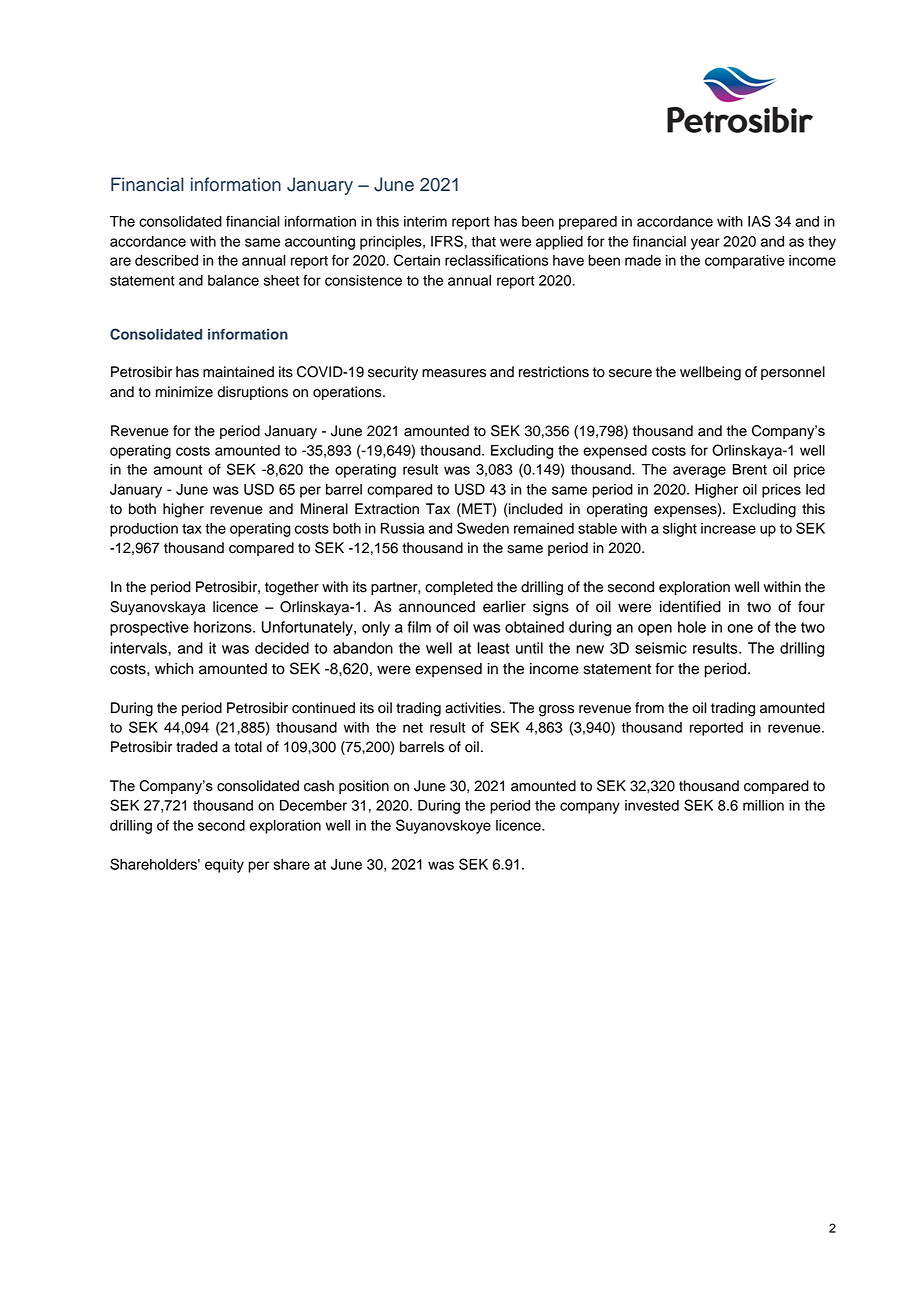 This image has width=924, height=1308. Describe the element at coordinates (705, 244) in the image. I see `year` at that location.
